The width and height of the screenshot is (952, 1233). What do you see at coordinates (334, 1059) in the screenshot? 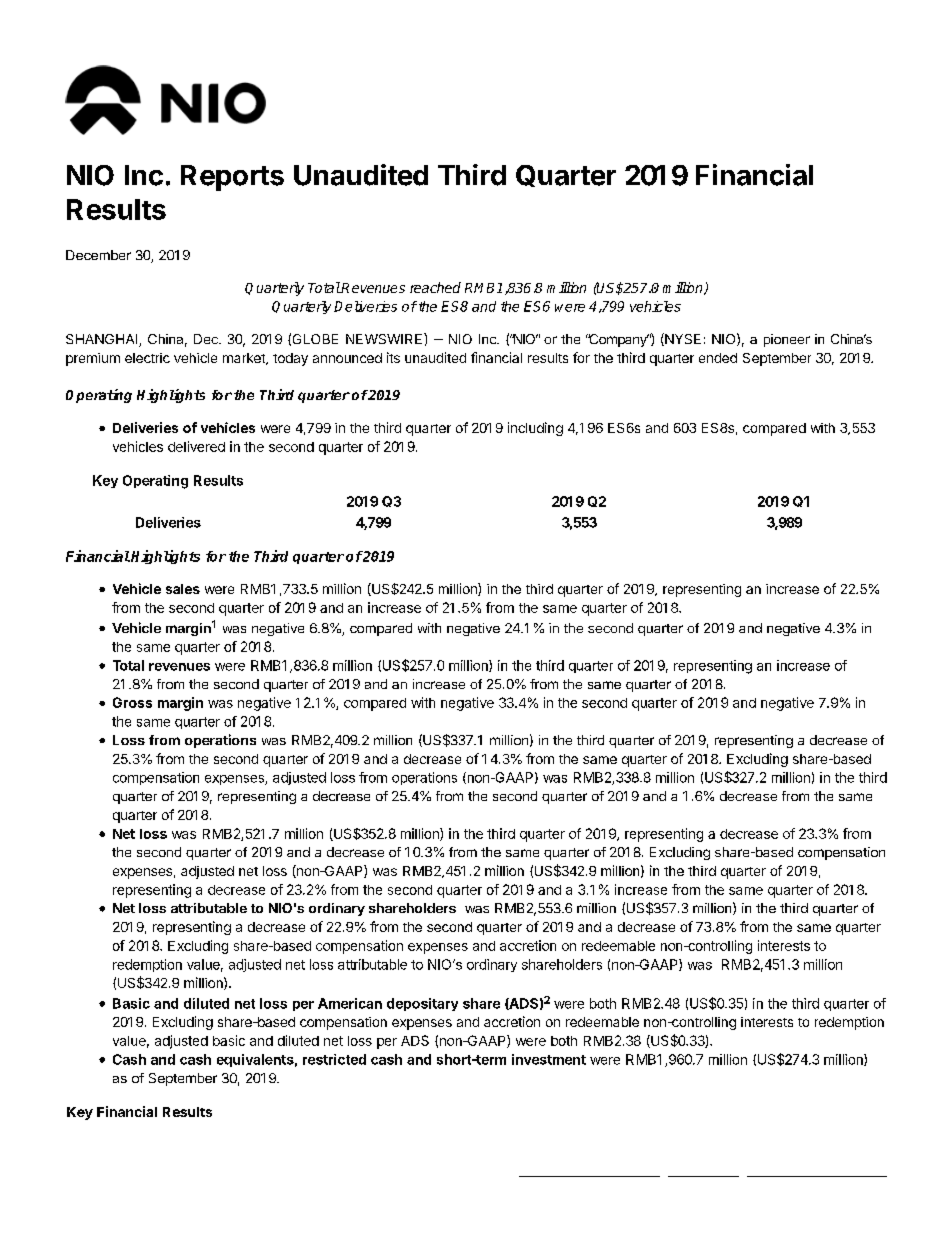
I see `restricted` at bounding box center [334, 1059].
